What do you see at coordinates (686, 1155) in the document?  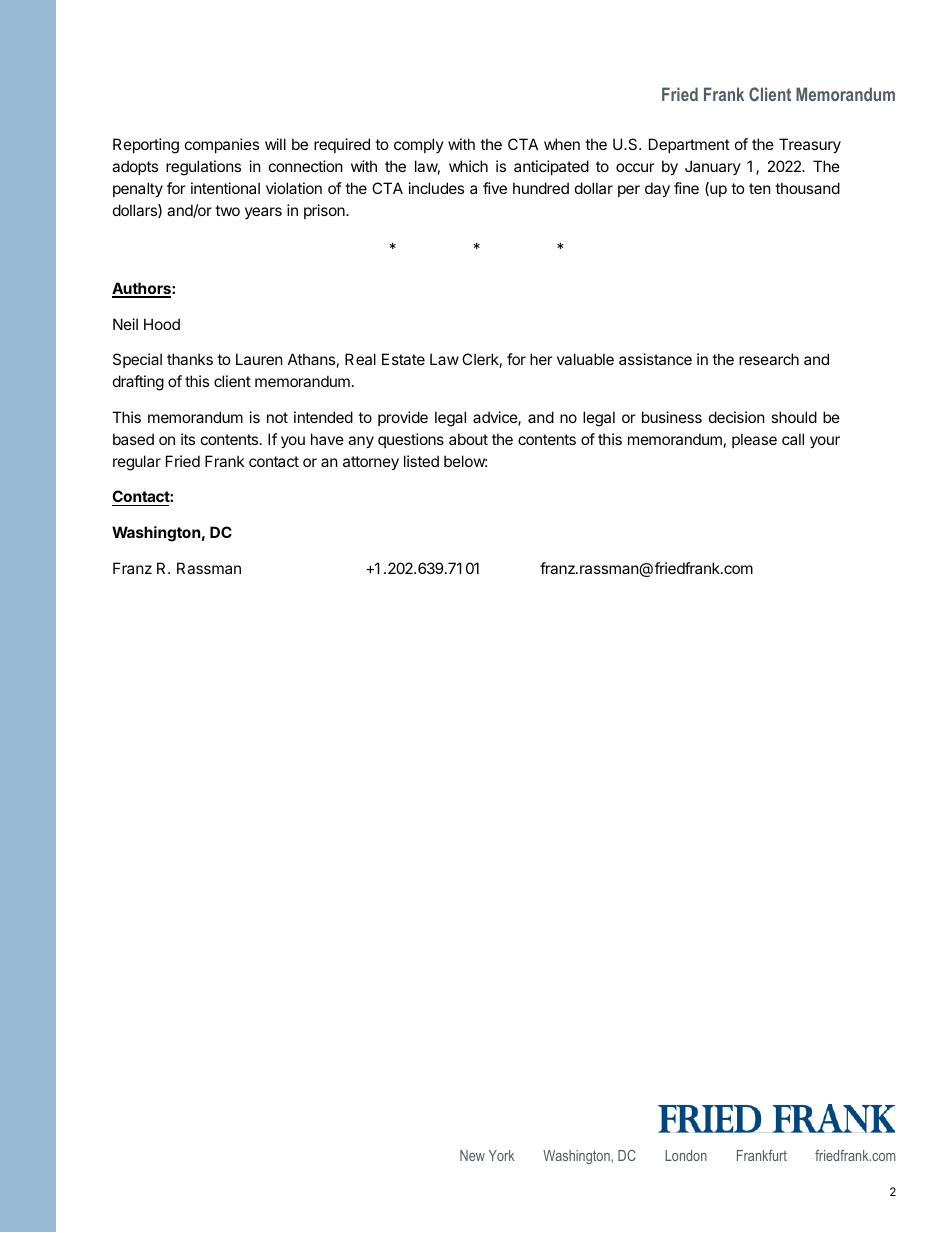 I see `London` at bounding box center [686, 1155].
